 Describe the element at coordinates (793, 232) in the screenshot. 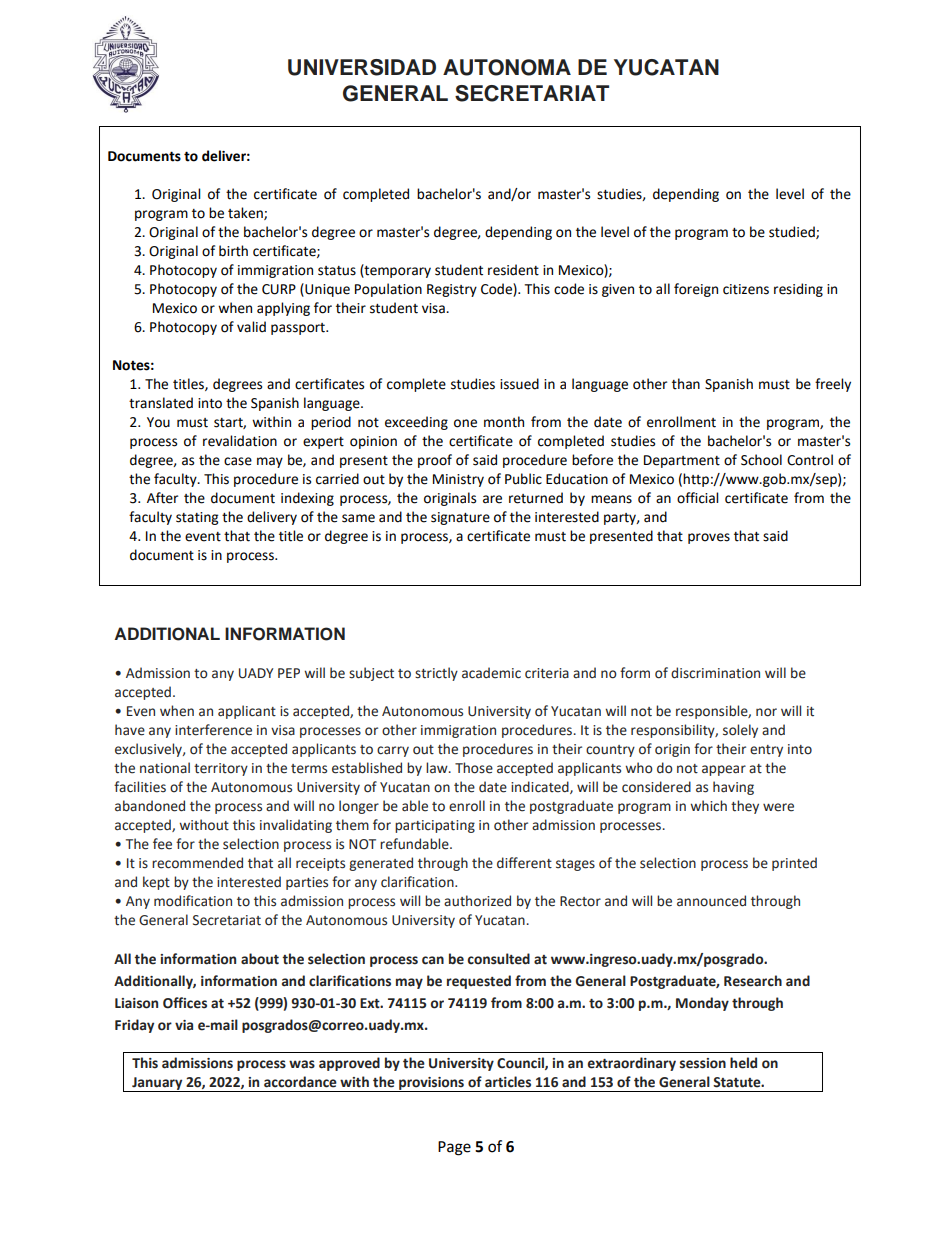

I see `studied` at that location.
